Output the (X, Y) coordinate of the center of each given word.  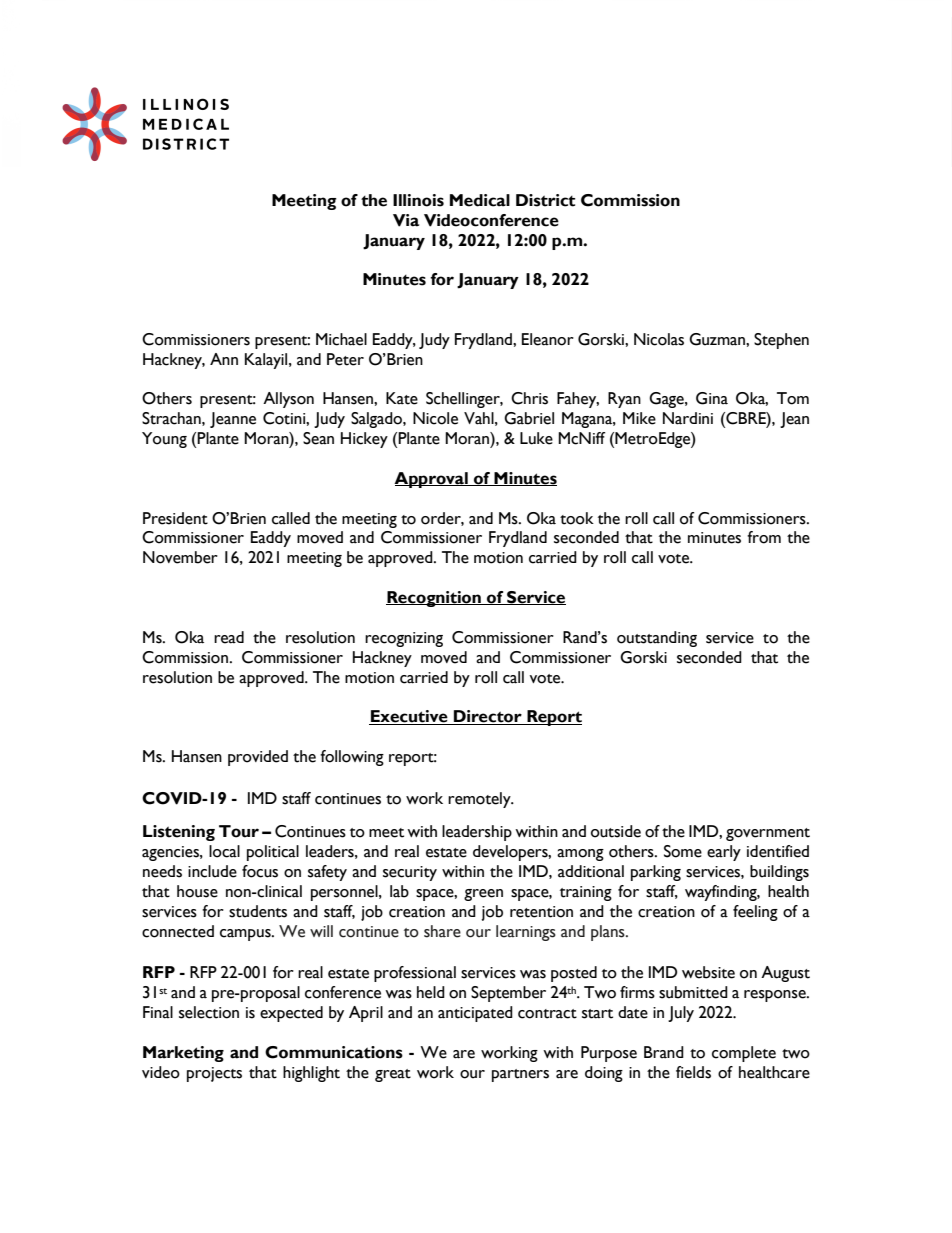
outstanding (657, 639)
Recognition (434, 599)
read (229, 637)
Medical (480, 200)
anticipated (475, 1014)
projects (214, 1074)
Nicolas (659, 339)
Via (406, 220)
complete (744, 1054)
